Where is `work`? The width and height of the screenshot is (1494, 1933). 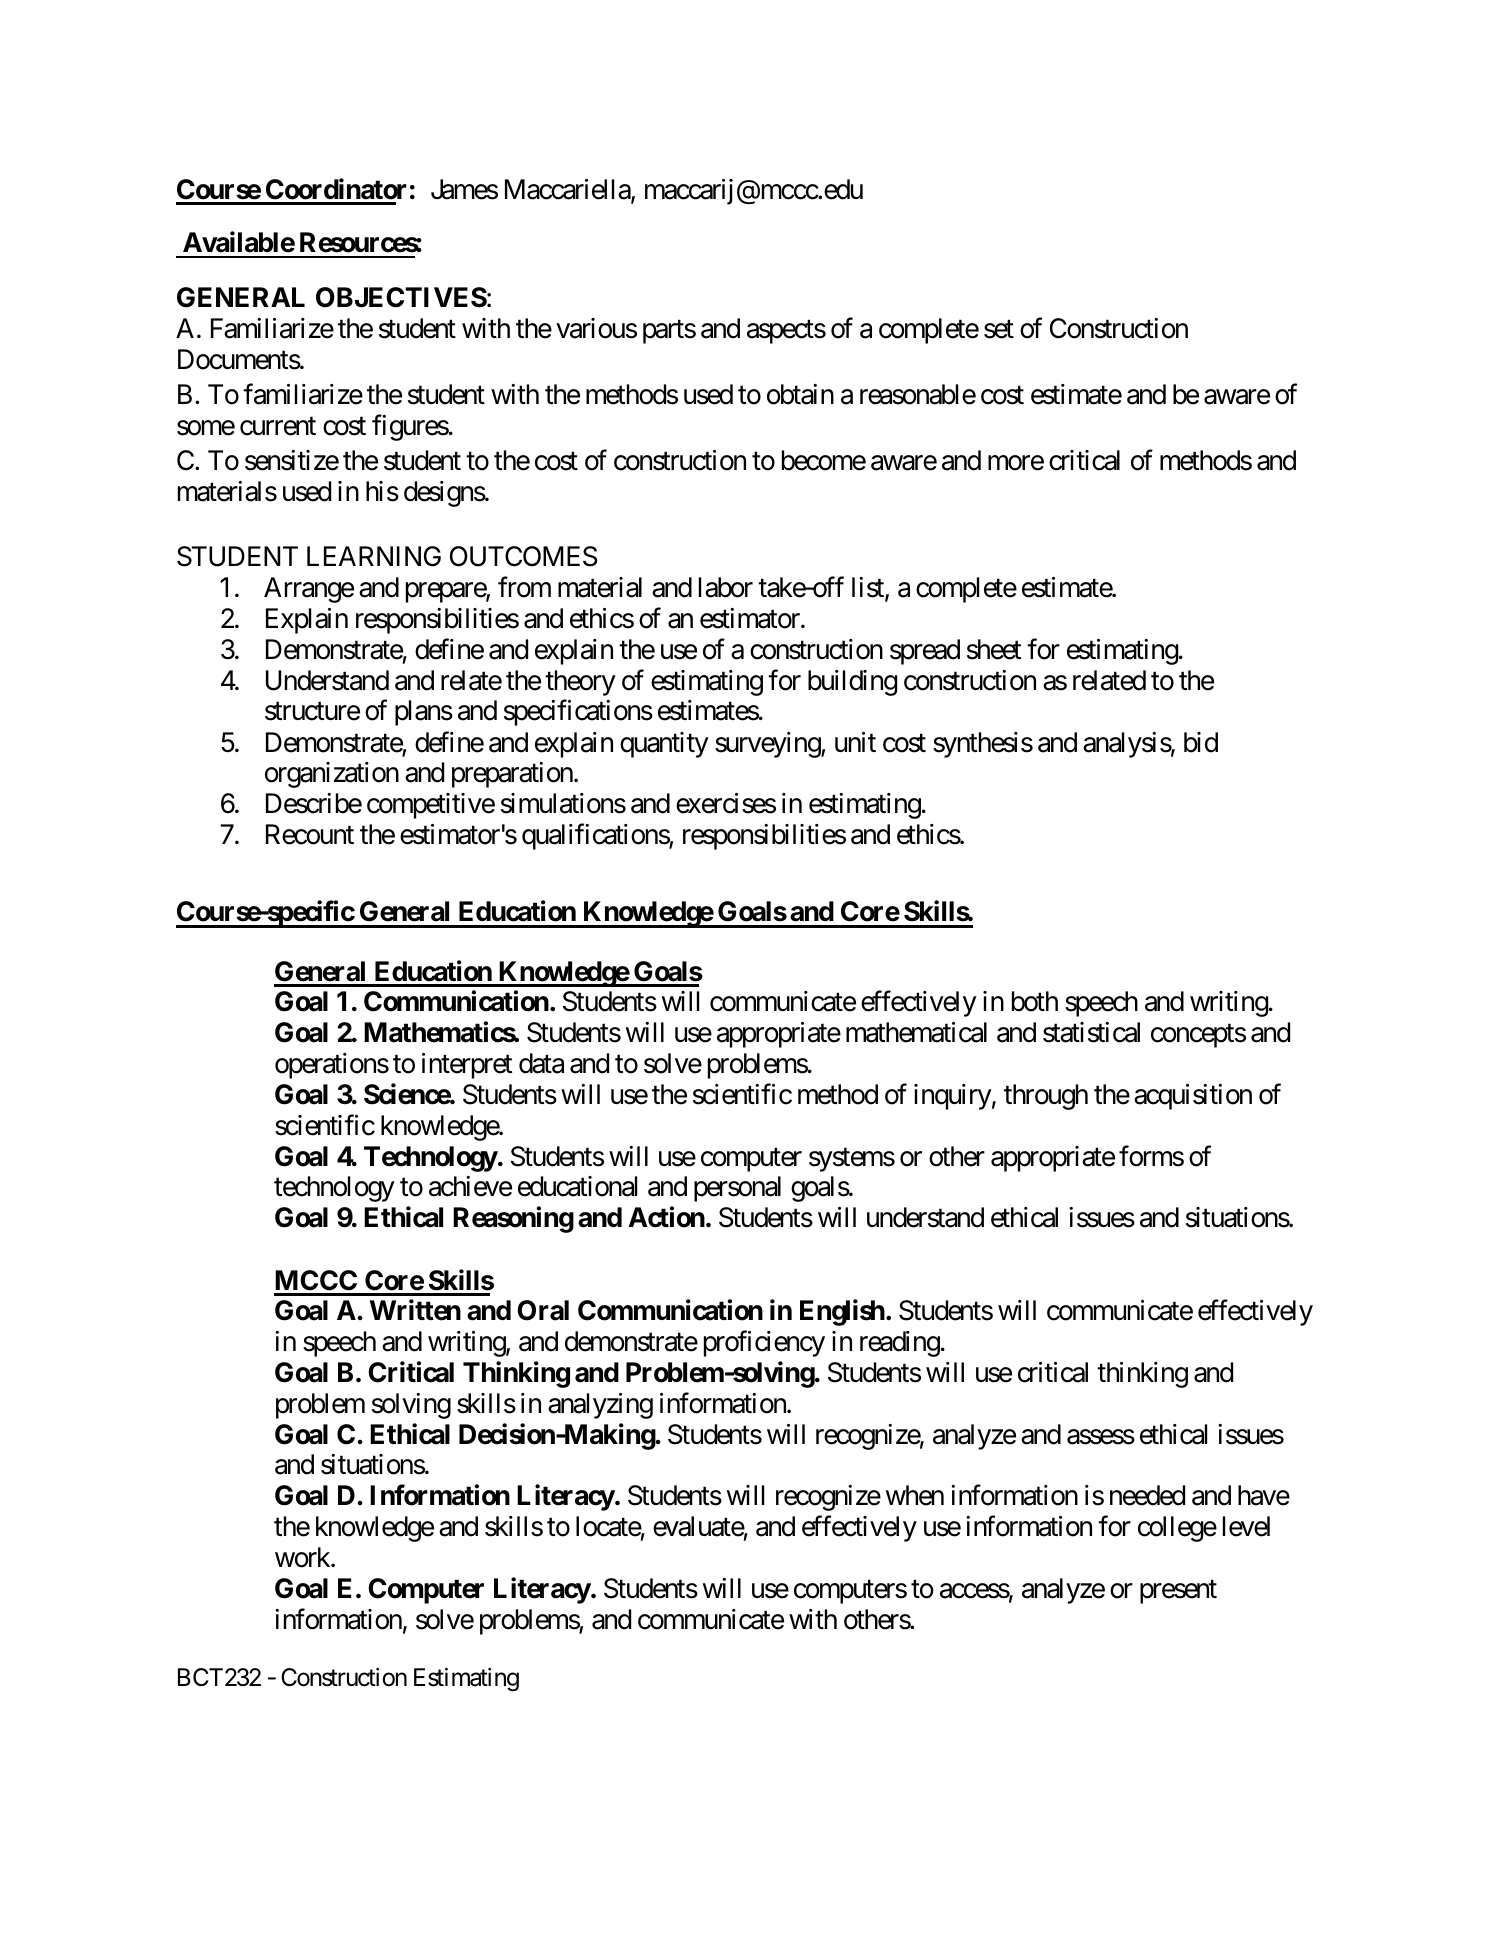
work is located at coordinates (303, 1557).
